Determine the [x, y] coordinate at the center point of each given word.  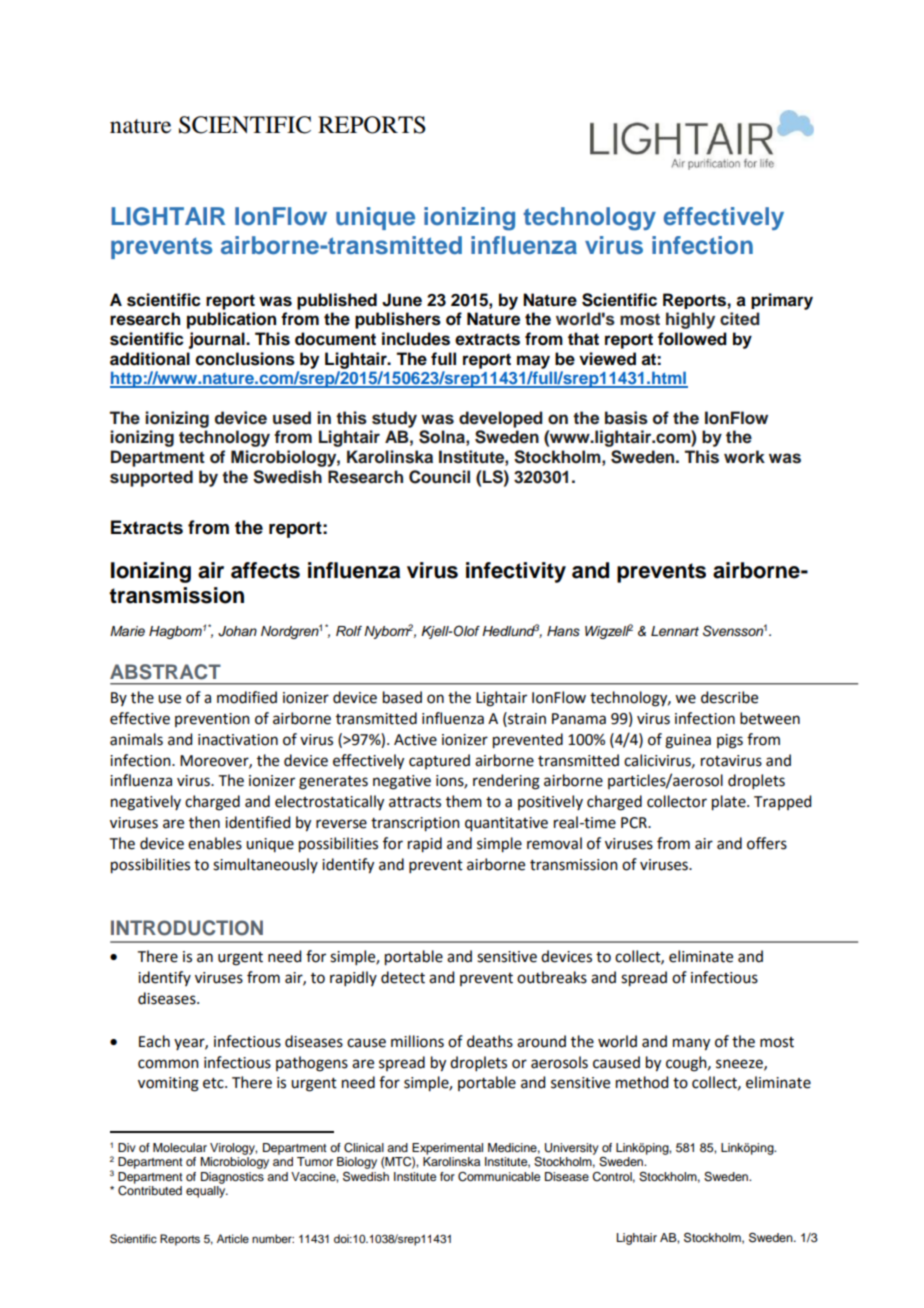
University [572, 1149]
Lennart [675, 631]
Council [439, 477]
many [691, 1044]
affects [265, 570]
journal [217, 340]
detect [403, 977]
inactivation [238, 740]
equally [207, 1192]
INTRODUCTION [187, 928]
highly [690, 320]
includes [416, 339]
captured [439, 761]
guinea [688, 741]
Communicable [499, 1177]
